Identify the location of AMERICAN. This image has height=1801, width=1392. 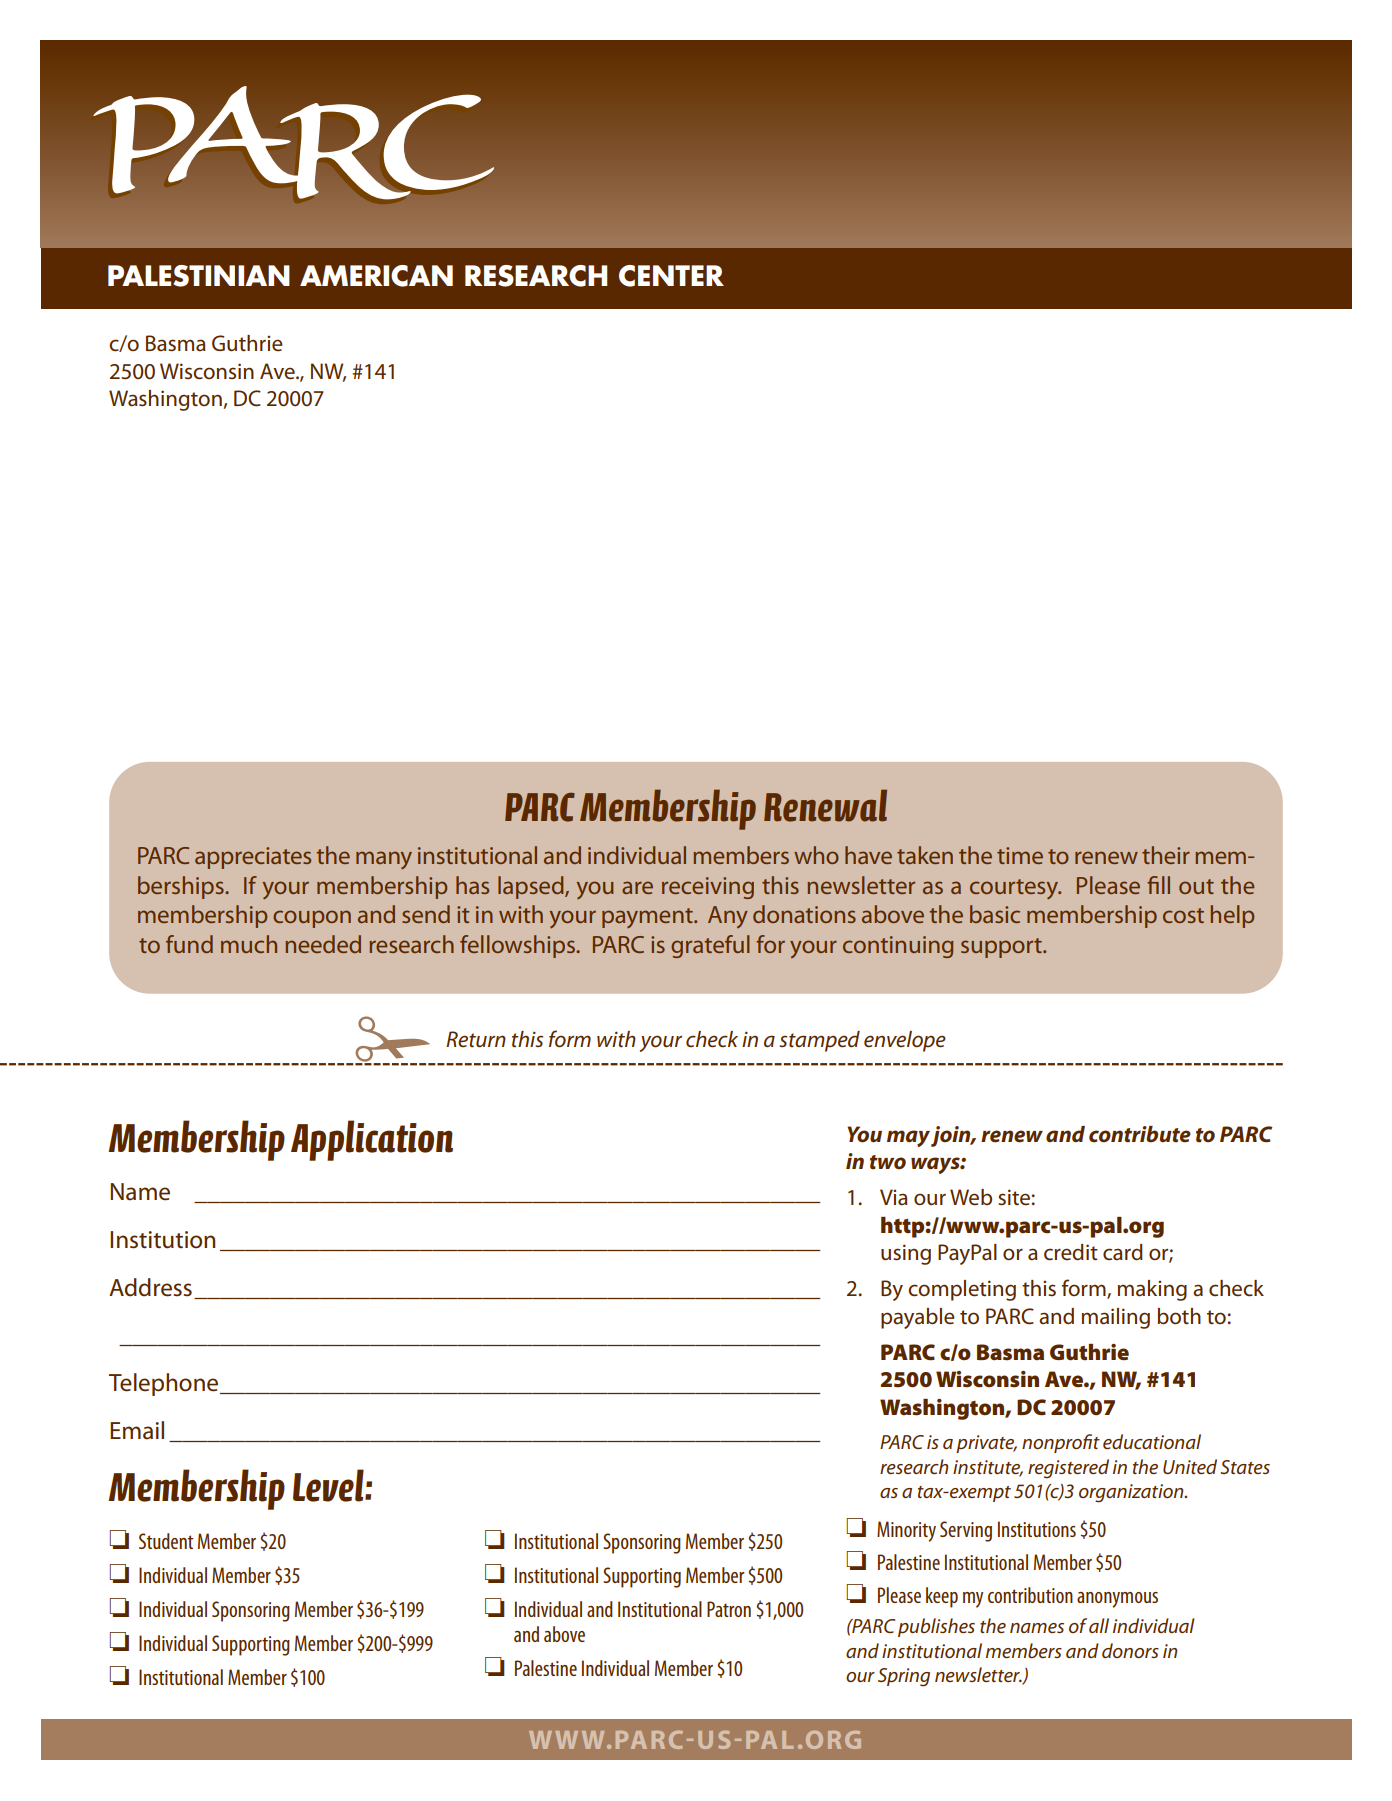
(376, 276).
